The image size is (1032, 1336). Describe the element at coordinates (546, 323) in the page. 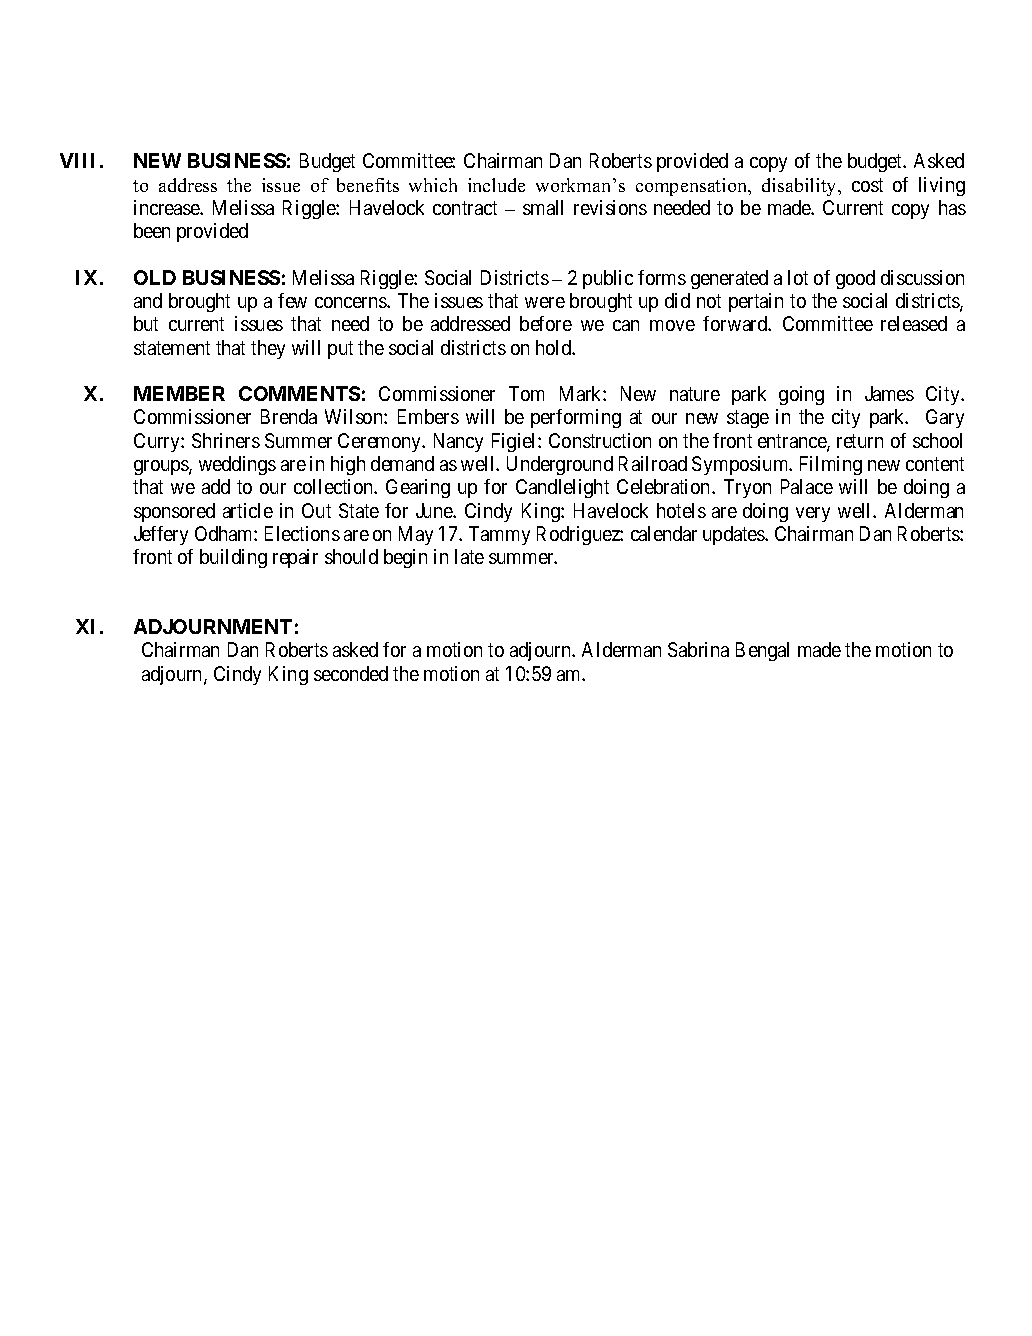

I see `before` at that location.
